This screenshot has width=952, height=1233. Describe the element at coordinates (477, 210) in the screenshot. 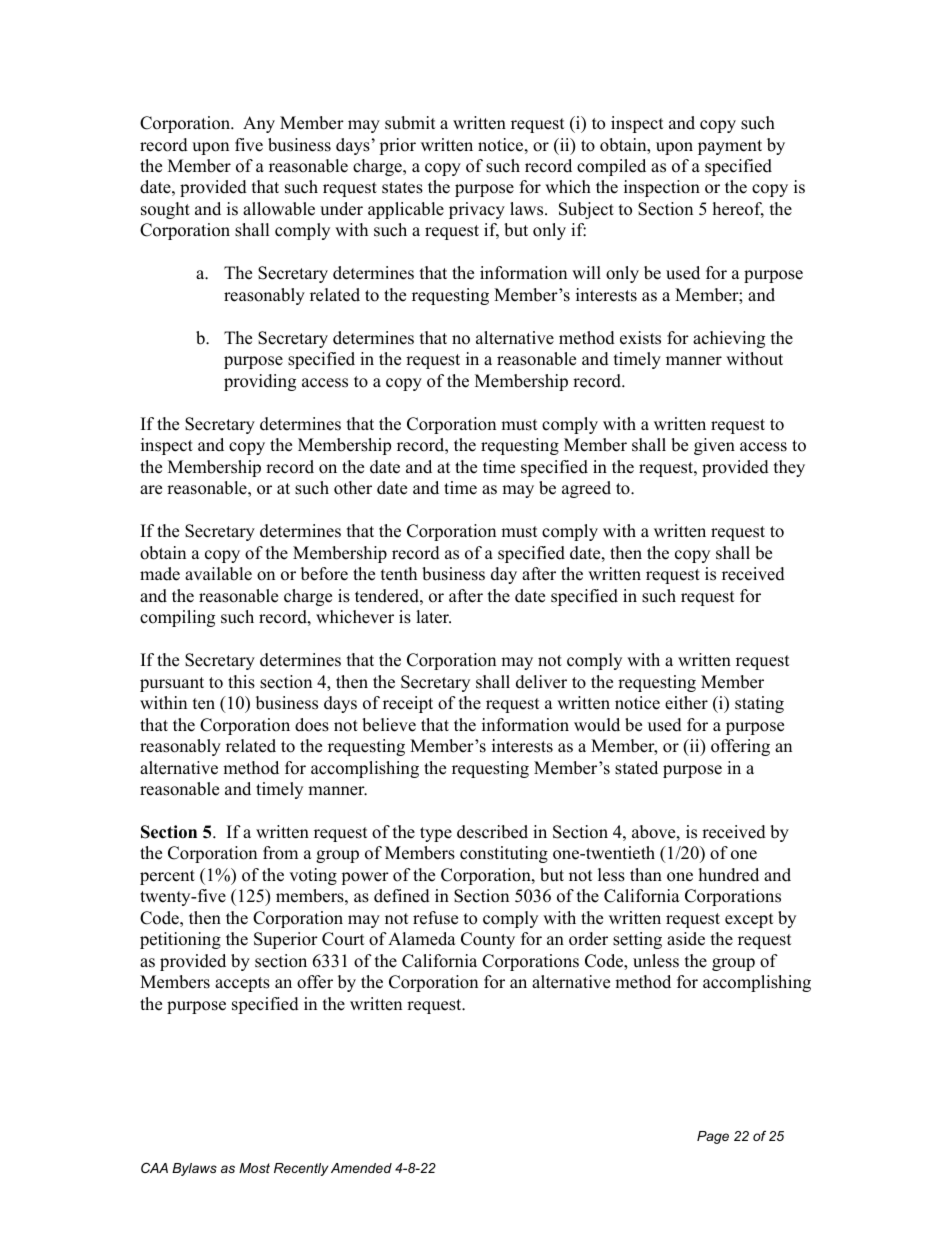

I see `privacy` at that location.
